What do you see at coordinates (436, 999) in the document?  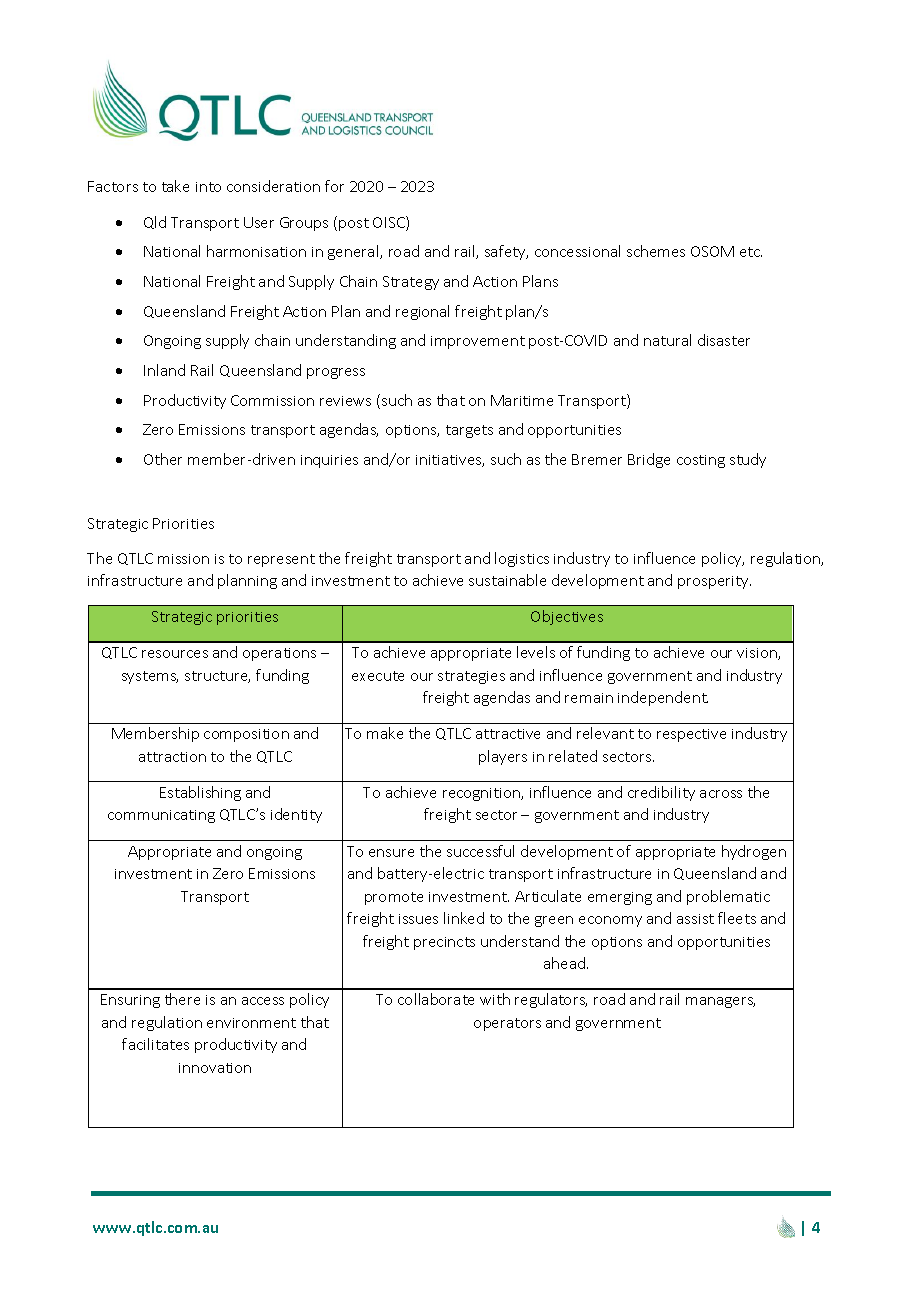 I see `collaborate` at bounding box center [436, 999].
